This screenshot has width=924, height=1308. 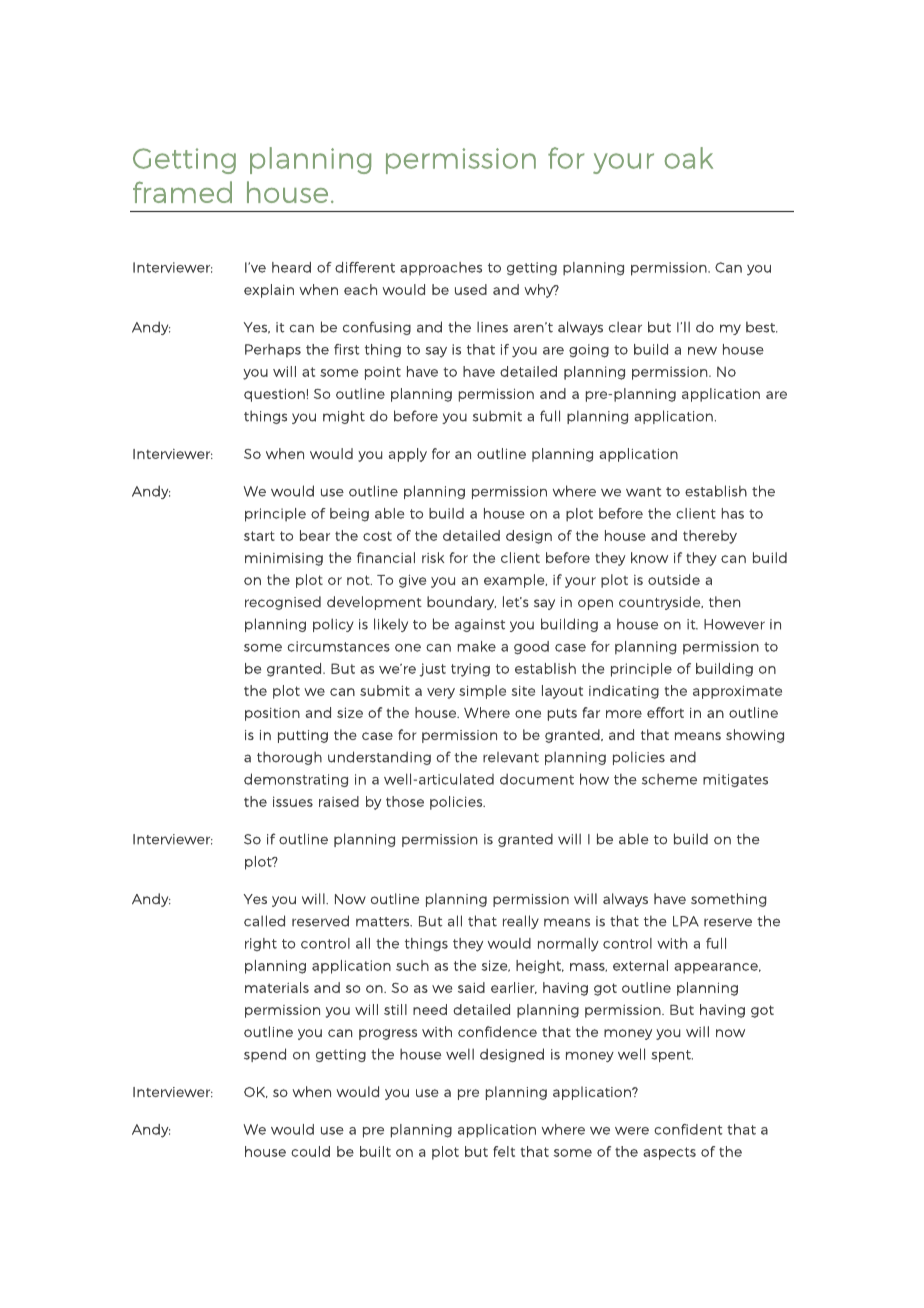 I want to click on called, so click(x=264, y=921).
